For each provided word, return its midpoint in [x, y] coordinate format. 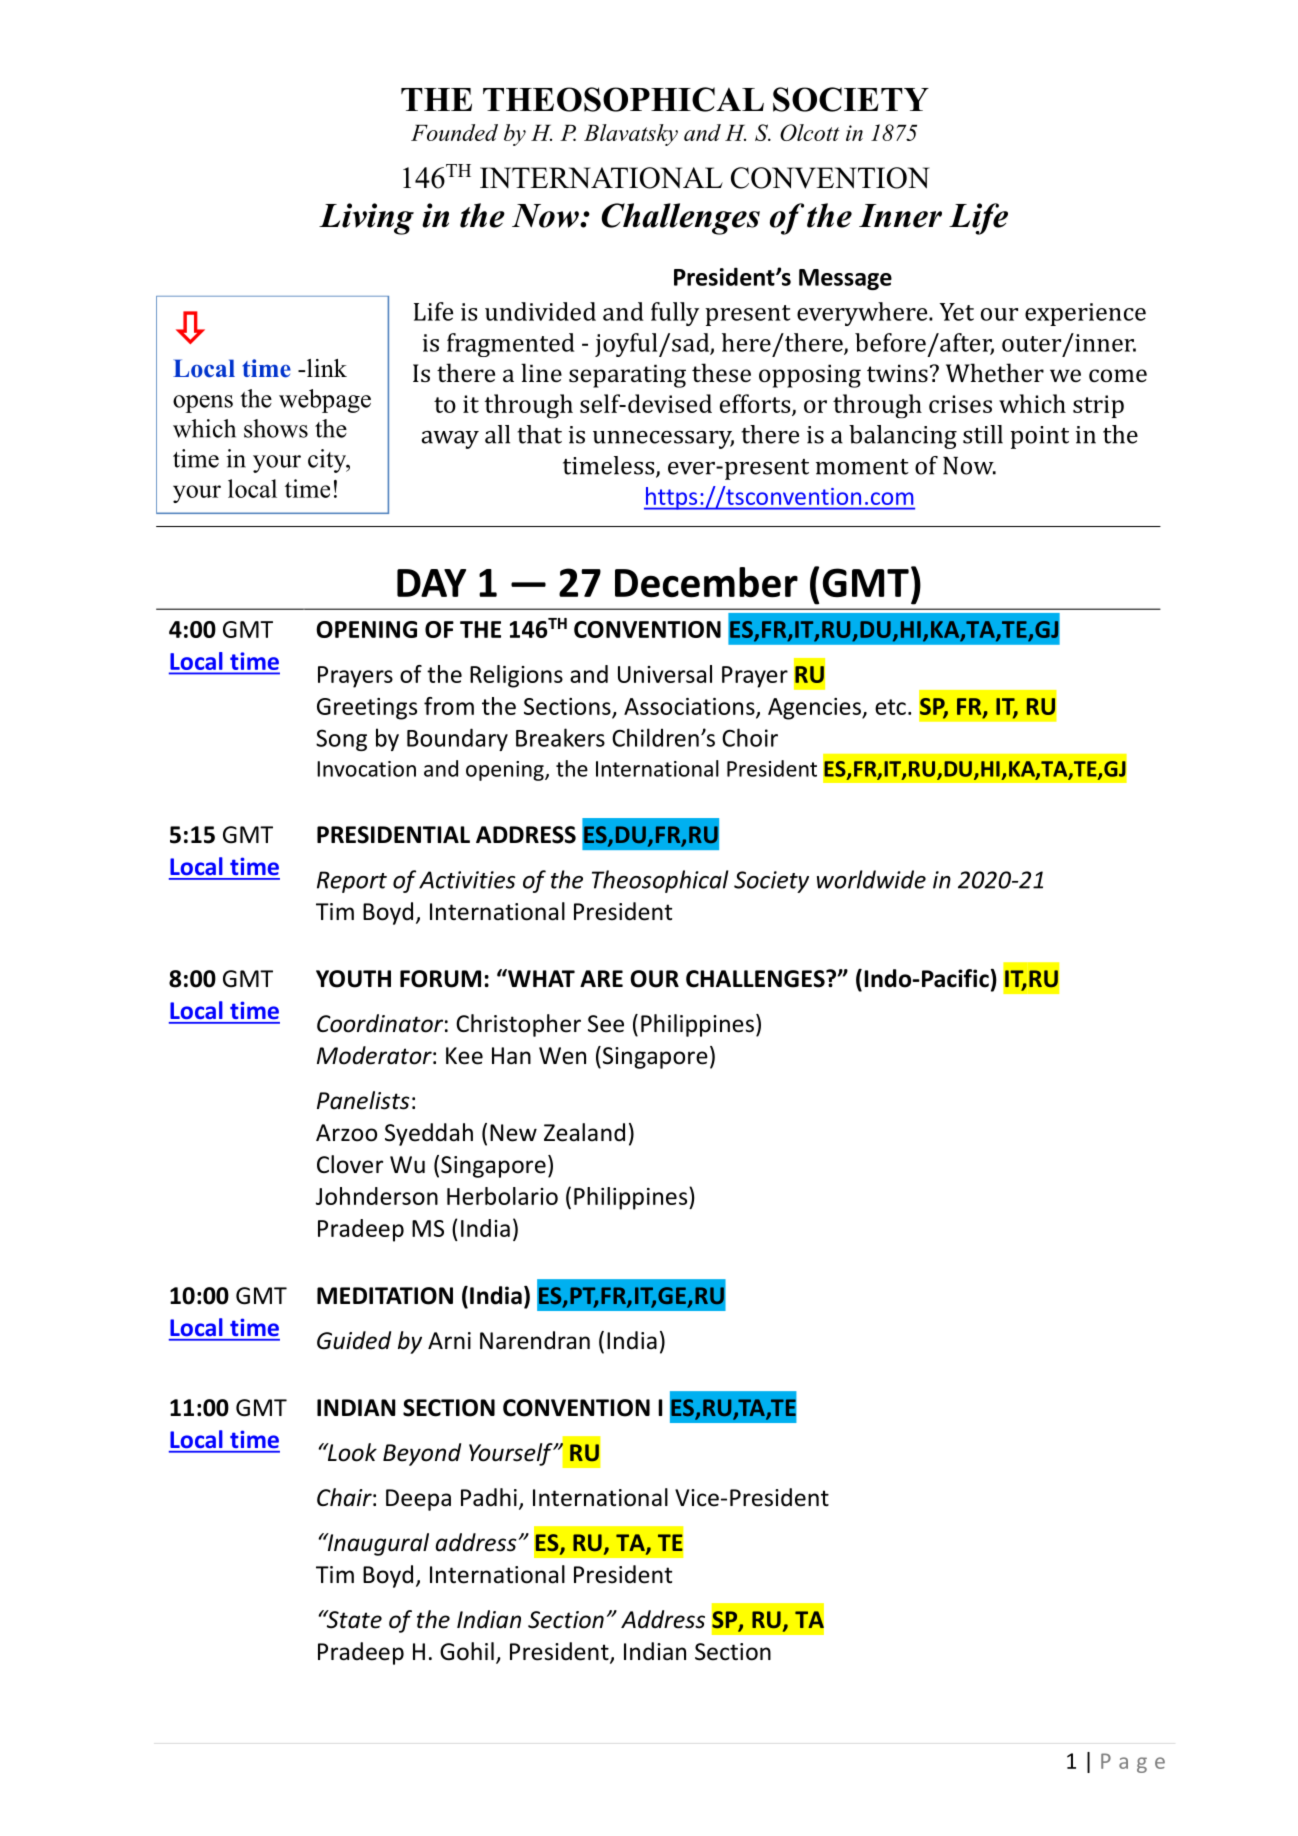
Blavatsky [631, 135]
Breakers [560, 737]
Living [366, 219]
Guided [354, 1340]
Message [845, 279]
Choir [750, 737]
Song [341, 740]
